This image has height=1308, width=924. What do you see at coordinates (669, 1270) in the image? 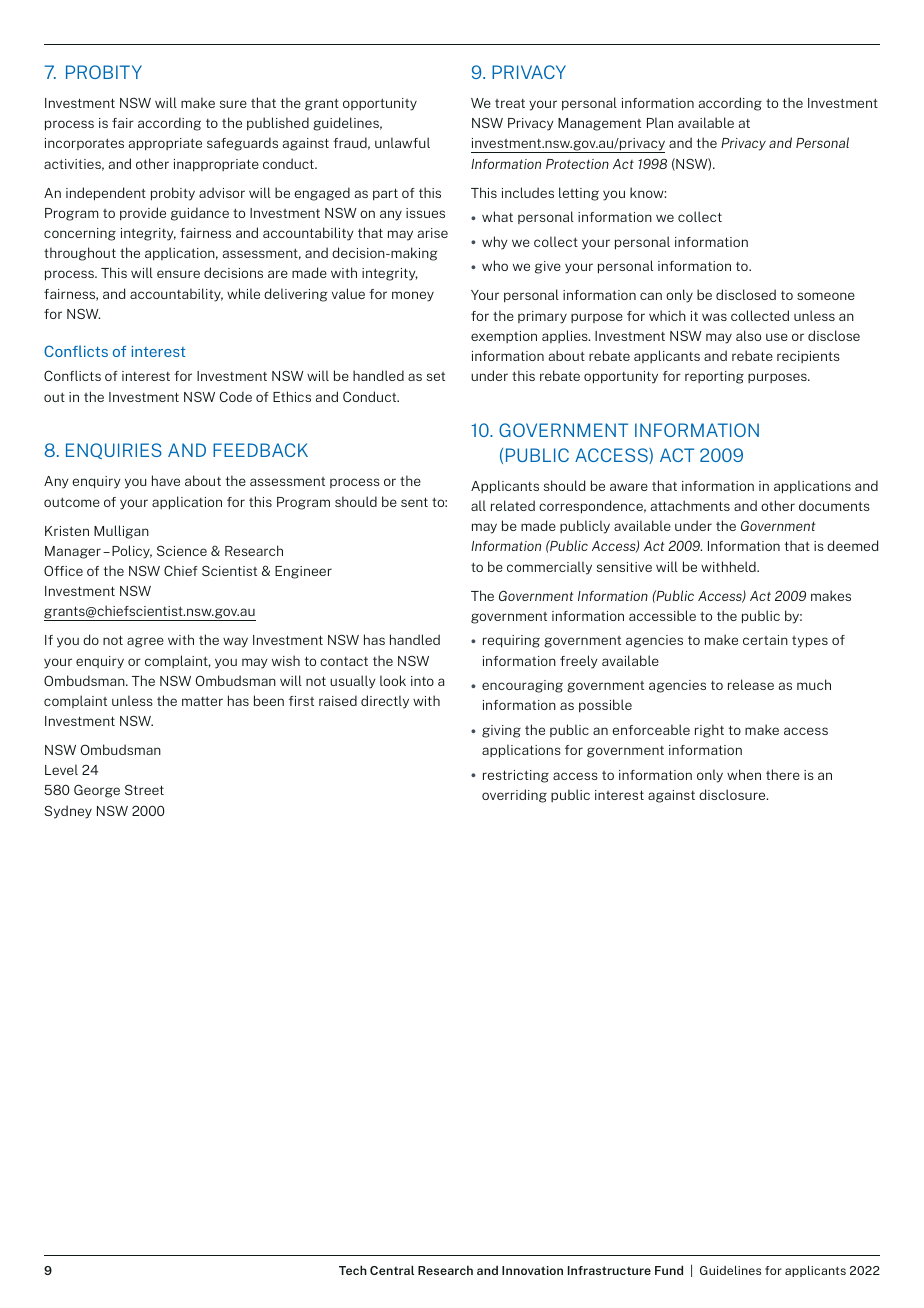
I see `Fund` at bounding box center [669, 1270].
